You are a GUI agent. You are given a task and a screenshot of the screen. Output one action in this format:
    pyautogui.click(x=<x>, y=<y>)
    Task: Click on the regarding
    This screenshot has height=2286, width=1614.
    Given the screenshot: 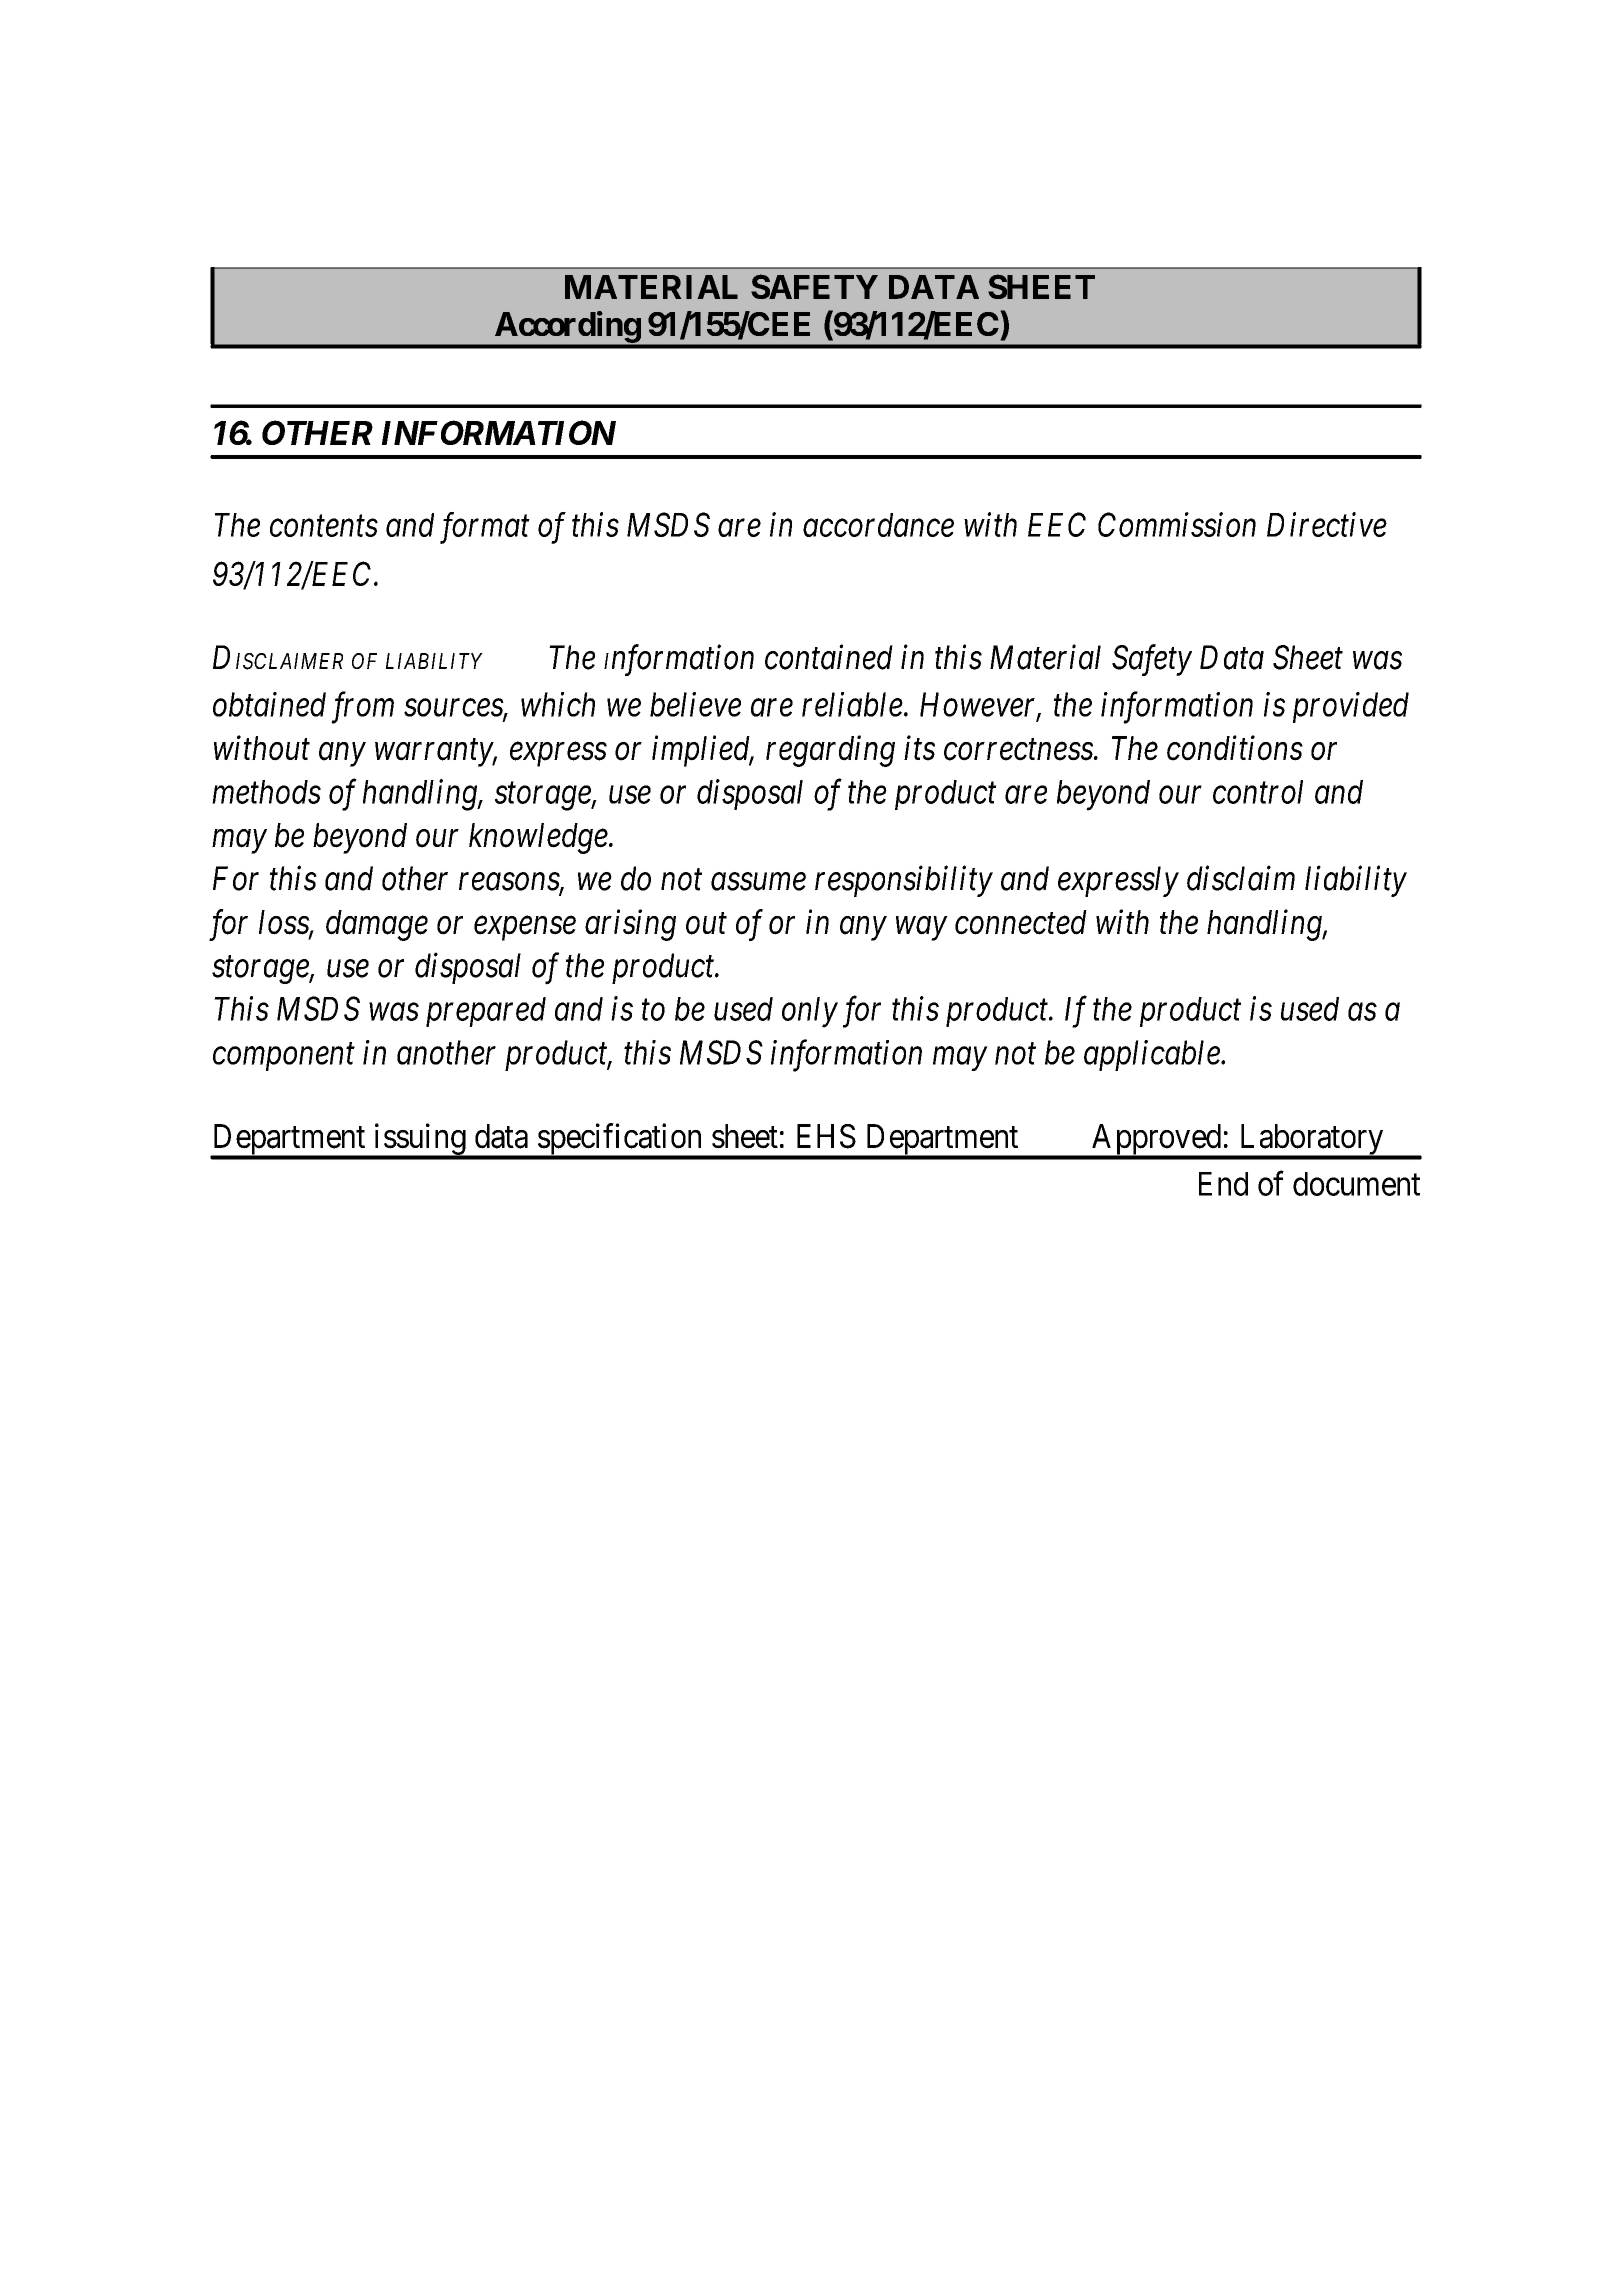 What is the action you would take?
    pyautogui.click(x=830, y=751)
